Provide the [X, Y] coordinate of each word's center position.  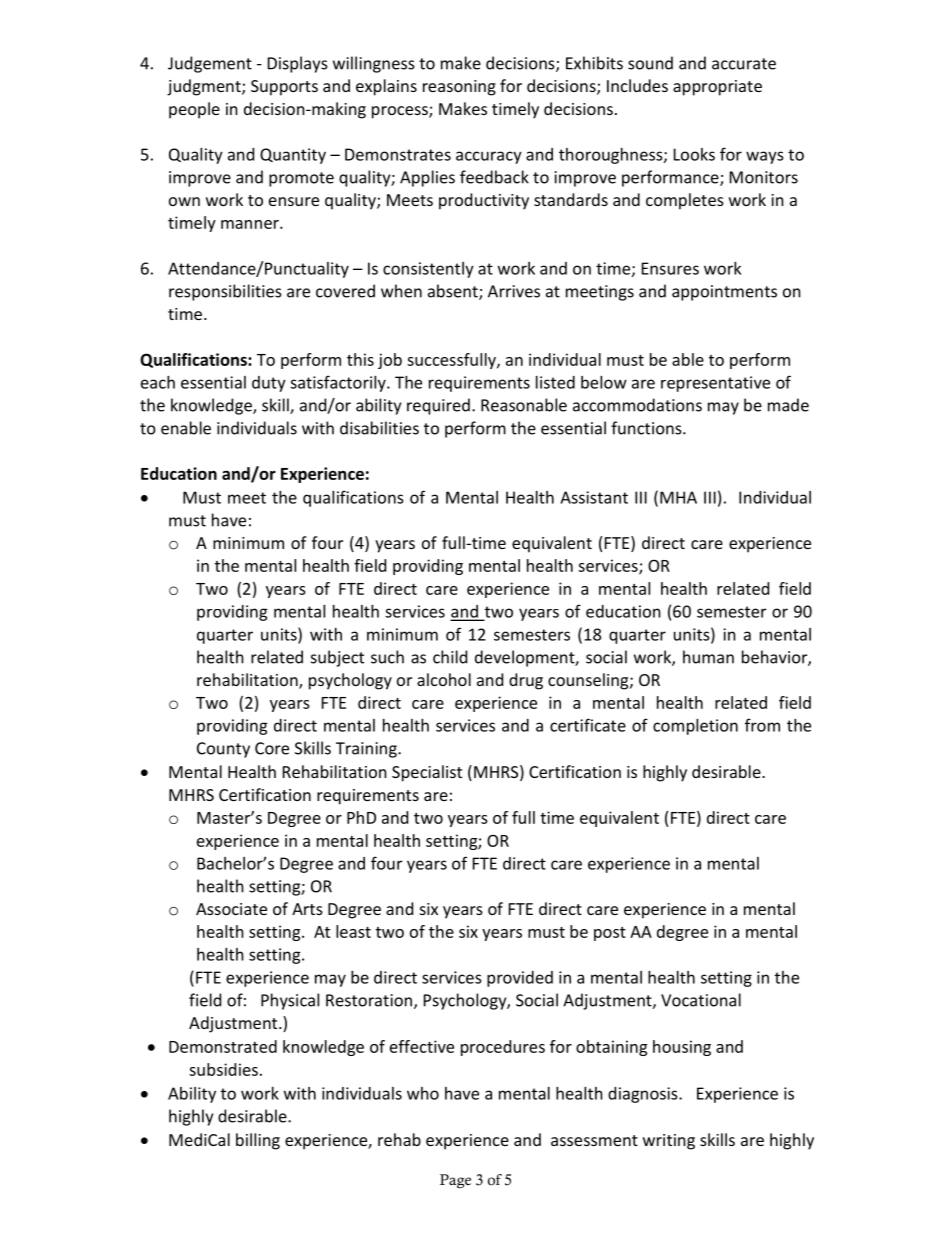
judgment [205, 87]
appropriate [717, 88]
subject [337, 658]
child [450, 657]
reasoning [459, 88]
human [708, 657]
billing [258, 1141]
